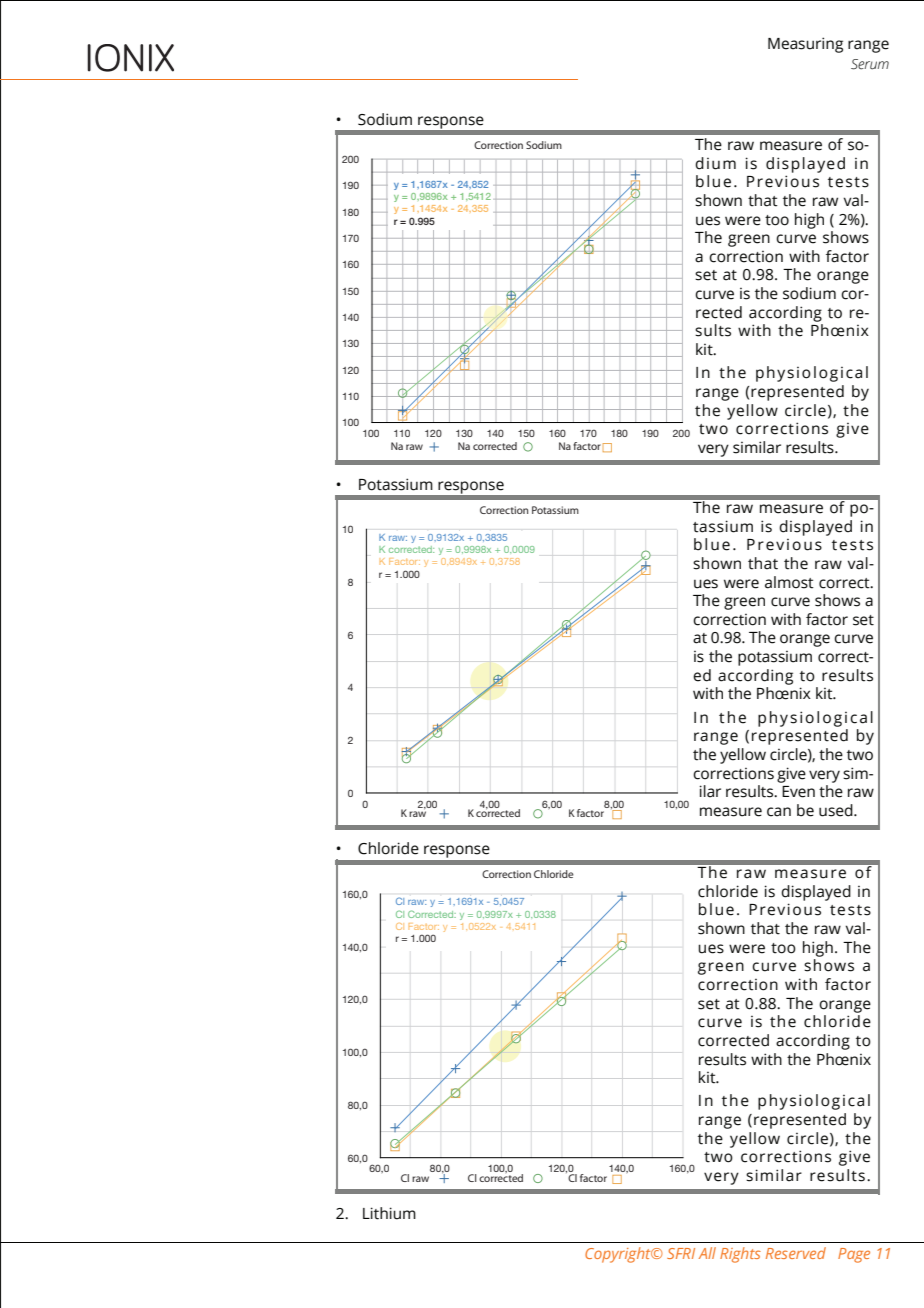 The image size is (924, 1308). I want to click on Serum, so click(870, 64).
